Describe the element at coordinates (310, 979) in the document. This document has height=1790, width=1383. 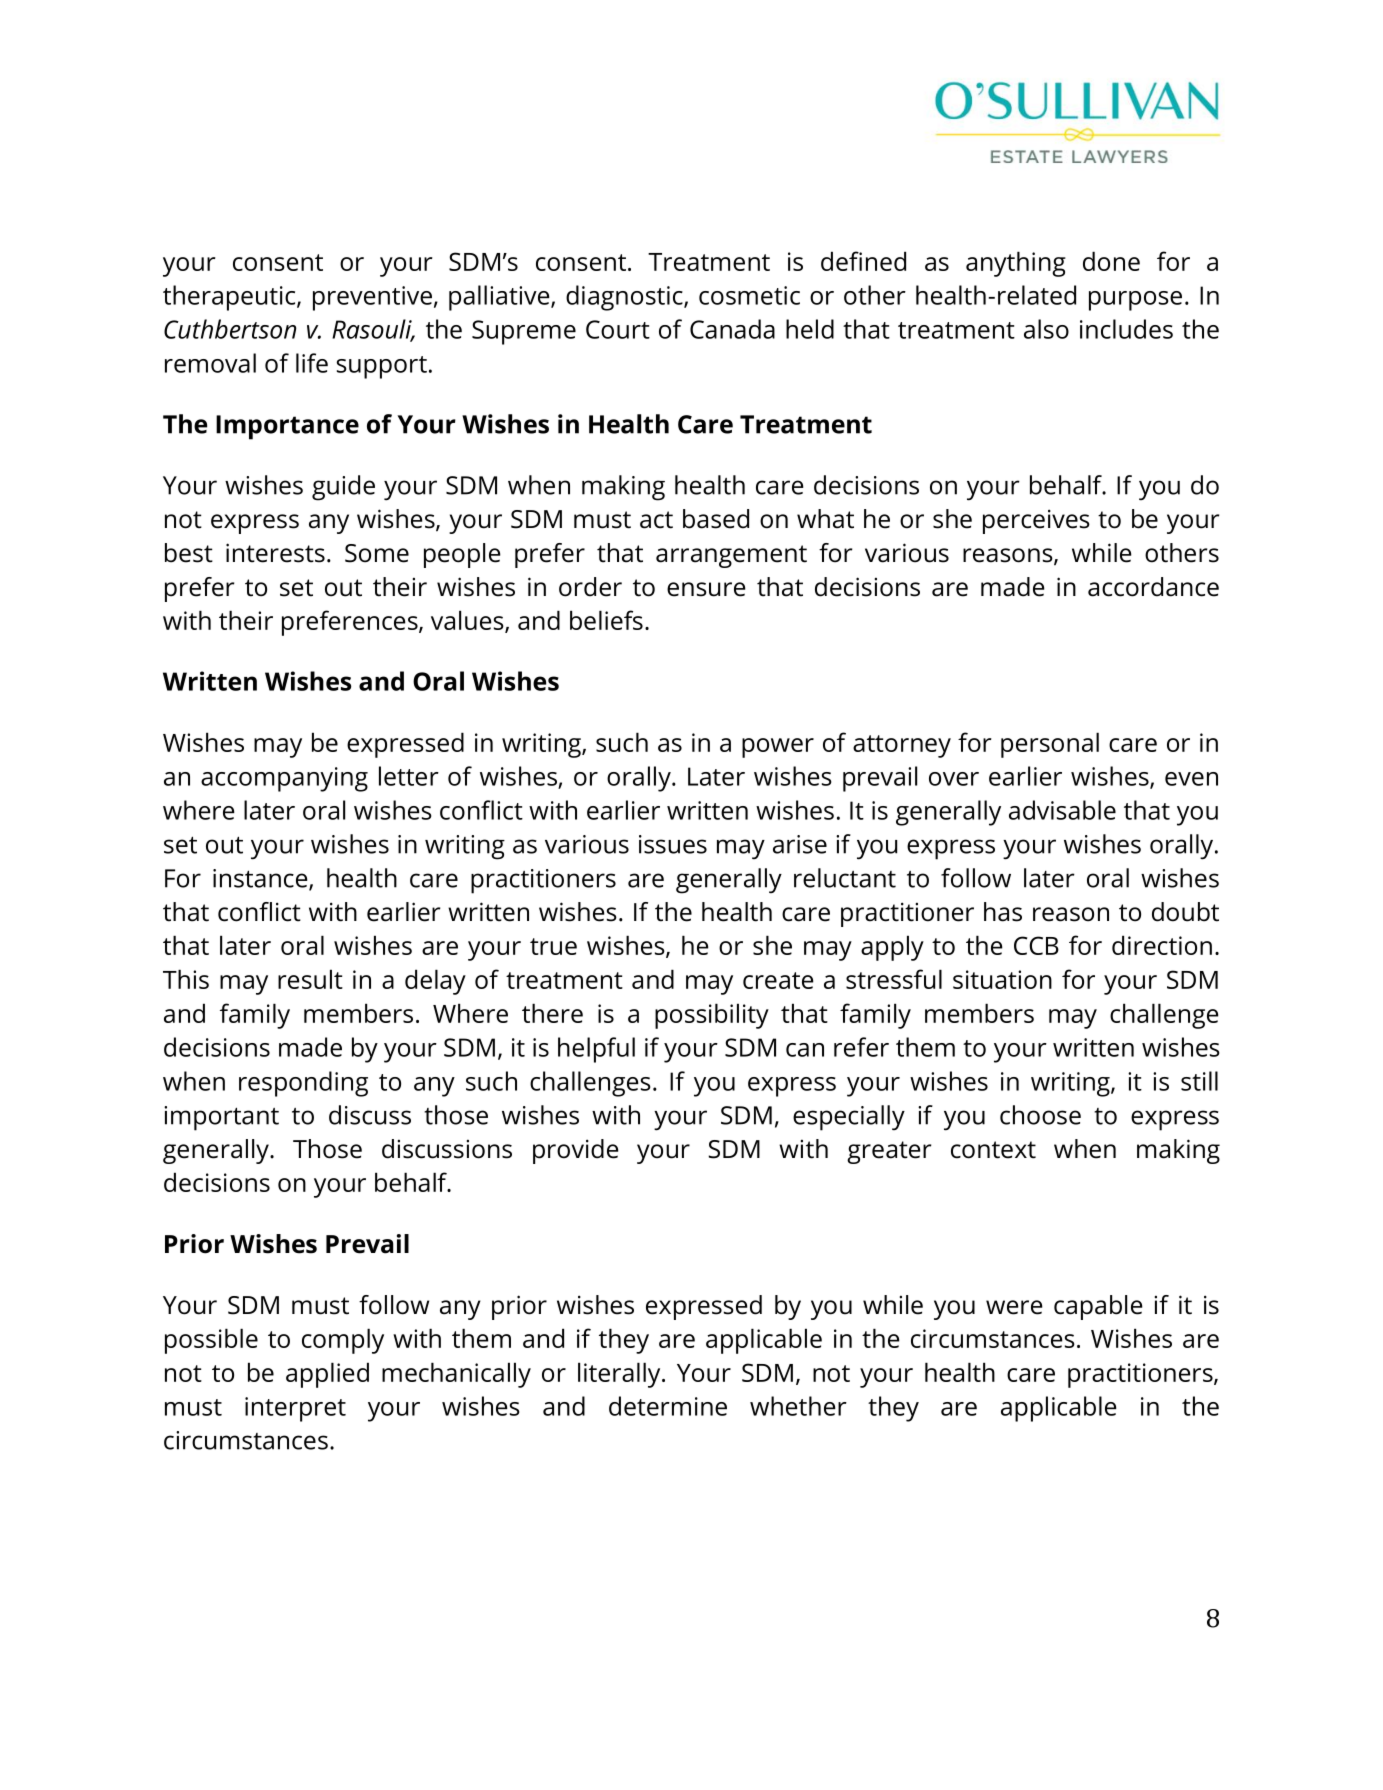
I see `result` at that location.
